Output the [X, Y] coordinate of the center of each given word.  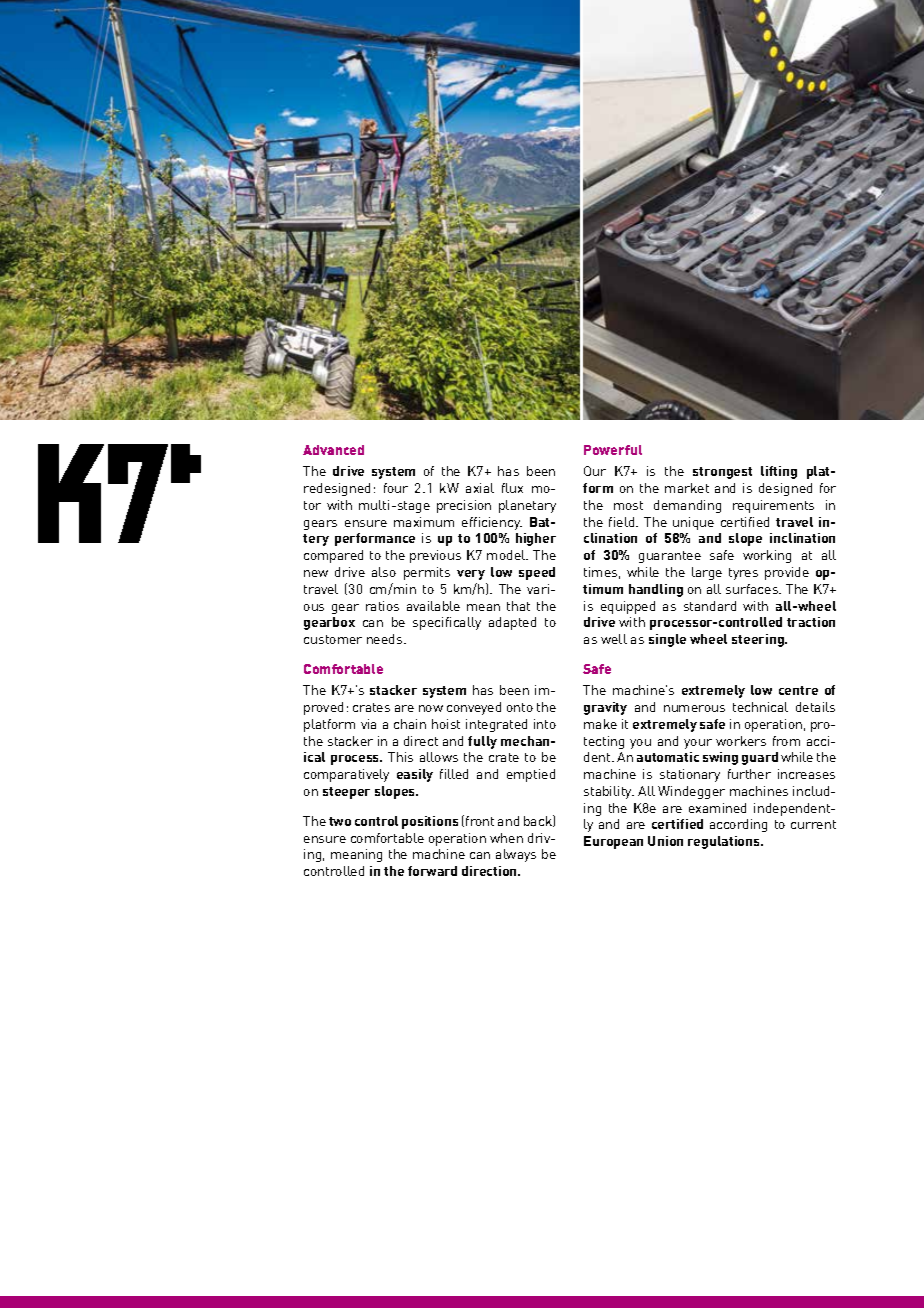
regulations [725, 842]
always [516, 855]
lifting [779, 472]
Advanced [333, 450]
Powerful [613, 450]
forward [432, 871]
